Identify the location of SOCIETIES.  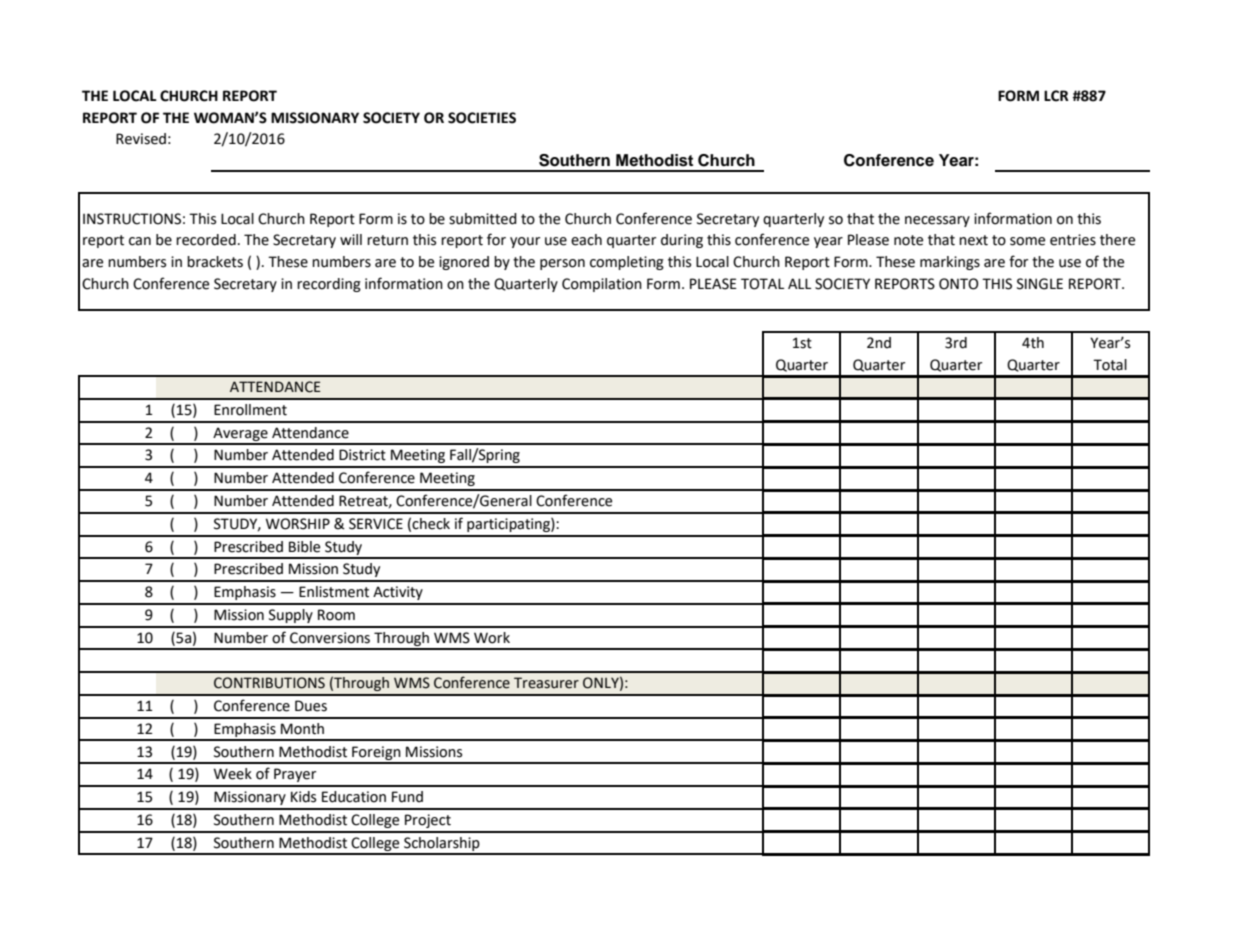
(482, 118).
